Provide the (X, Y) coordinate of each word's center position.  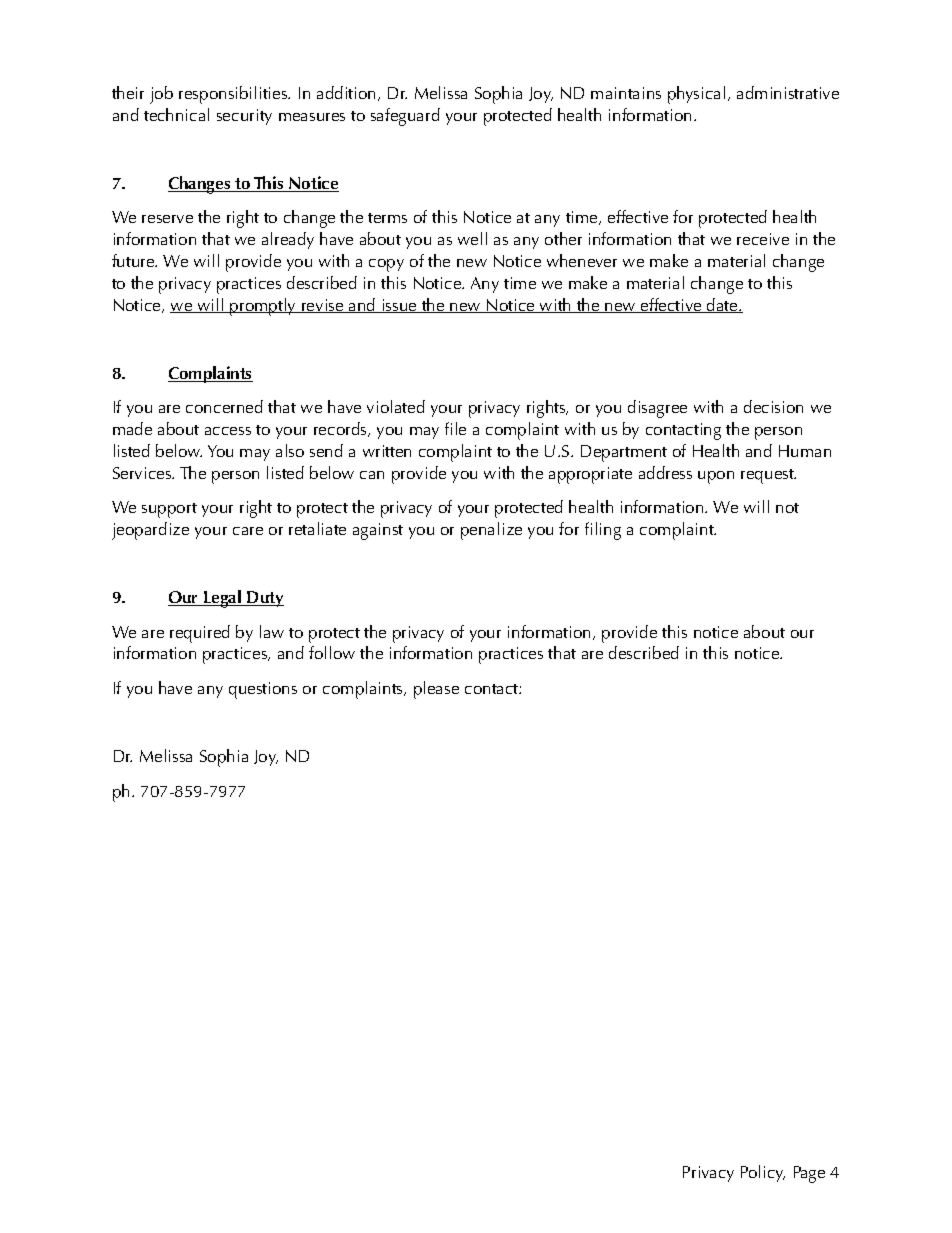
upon (716, 477)
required (200, 634)
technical (176, 114)
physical (696, 95)
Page (809, 1174)
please (436, 690)
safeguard (405, 117)
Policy (763, 1173)
